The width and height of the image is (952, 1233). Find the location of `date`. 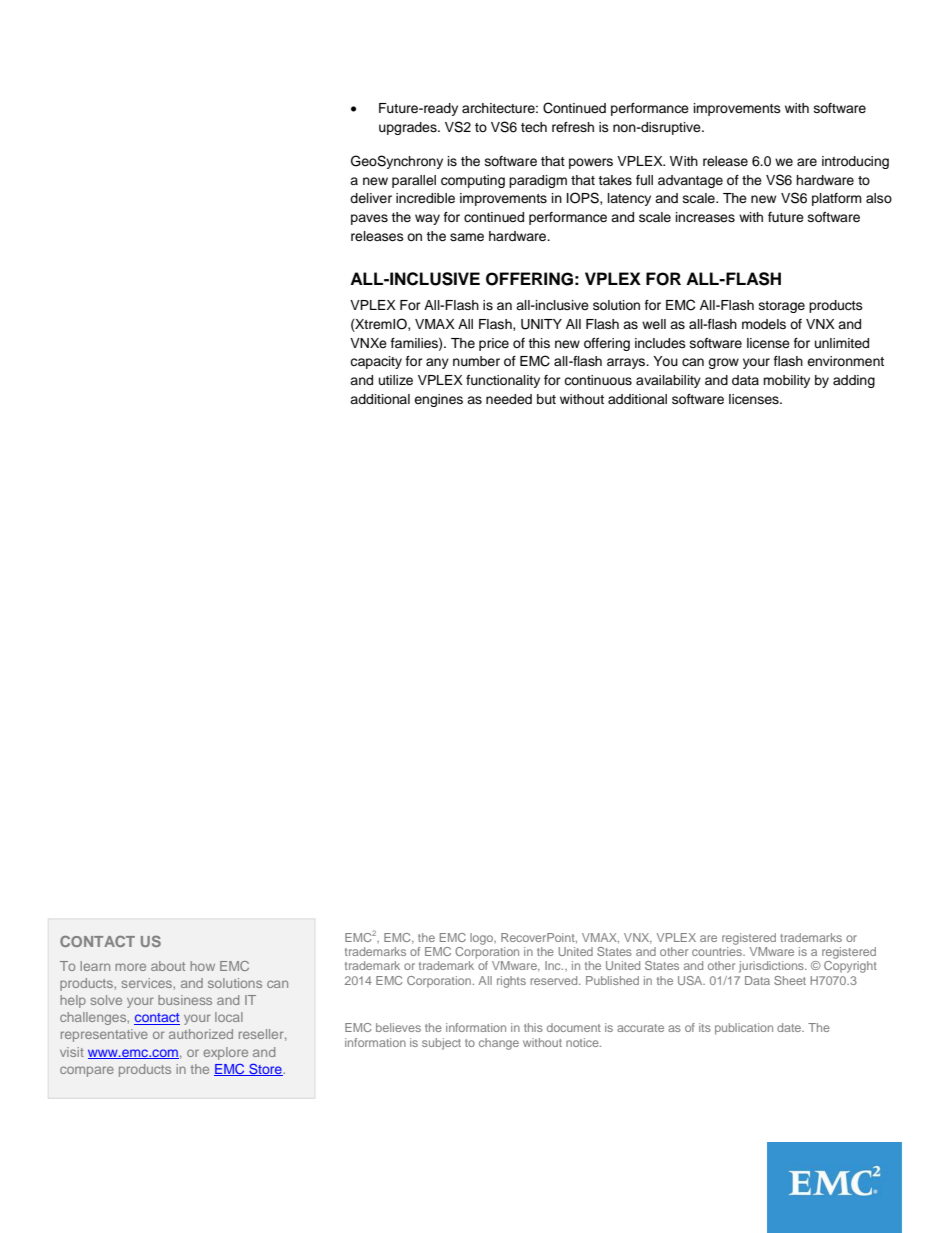

date is located at coordinates (790, 1027).
